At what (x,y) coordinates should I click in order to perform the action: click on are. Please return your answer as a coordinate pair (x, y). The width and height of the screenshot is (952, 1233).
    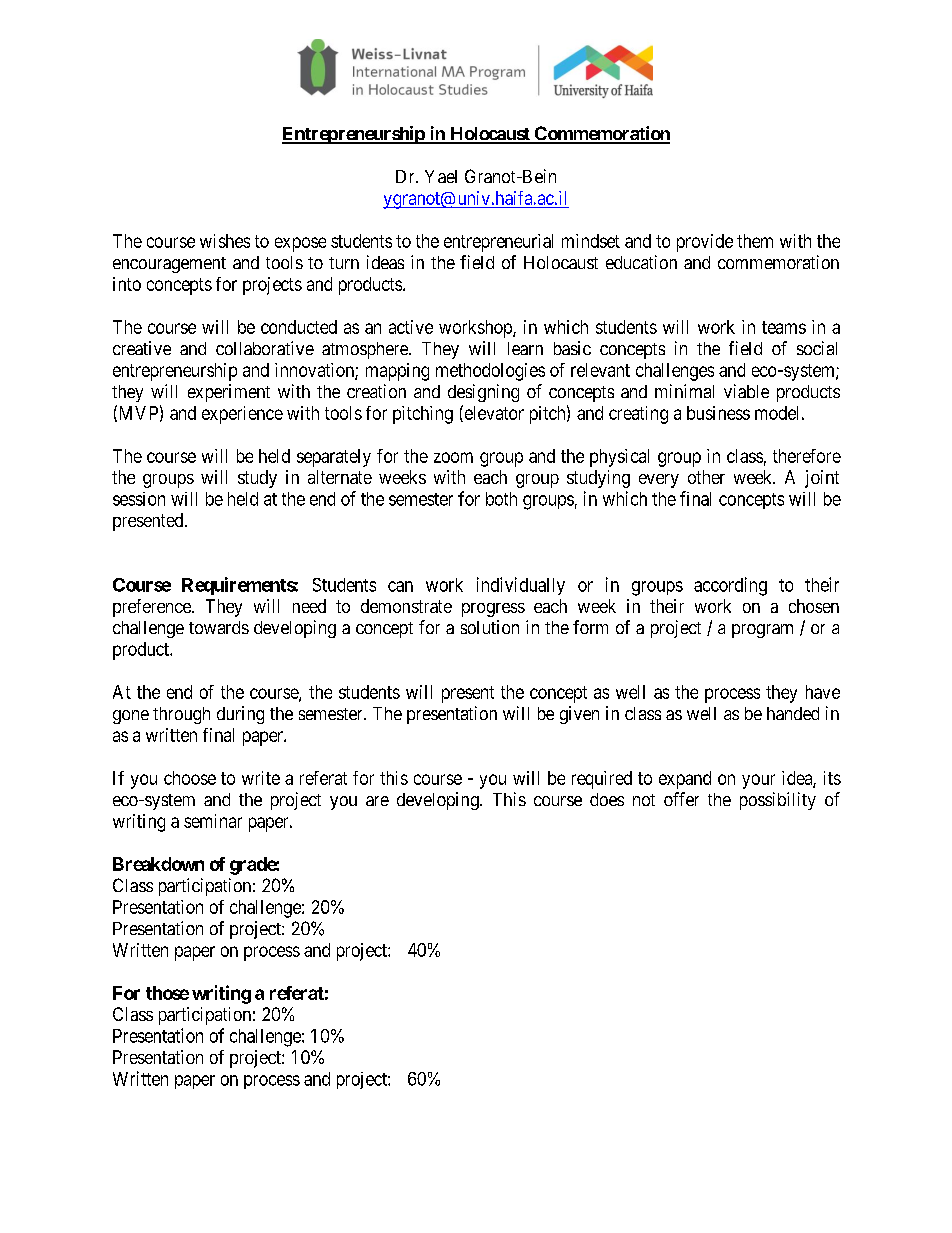
    Looking at the image, I should click on (377, 801).
